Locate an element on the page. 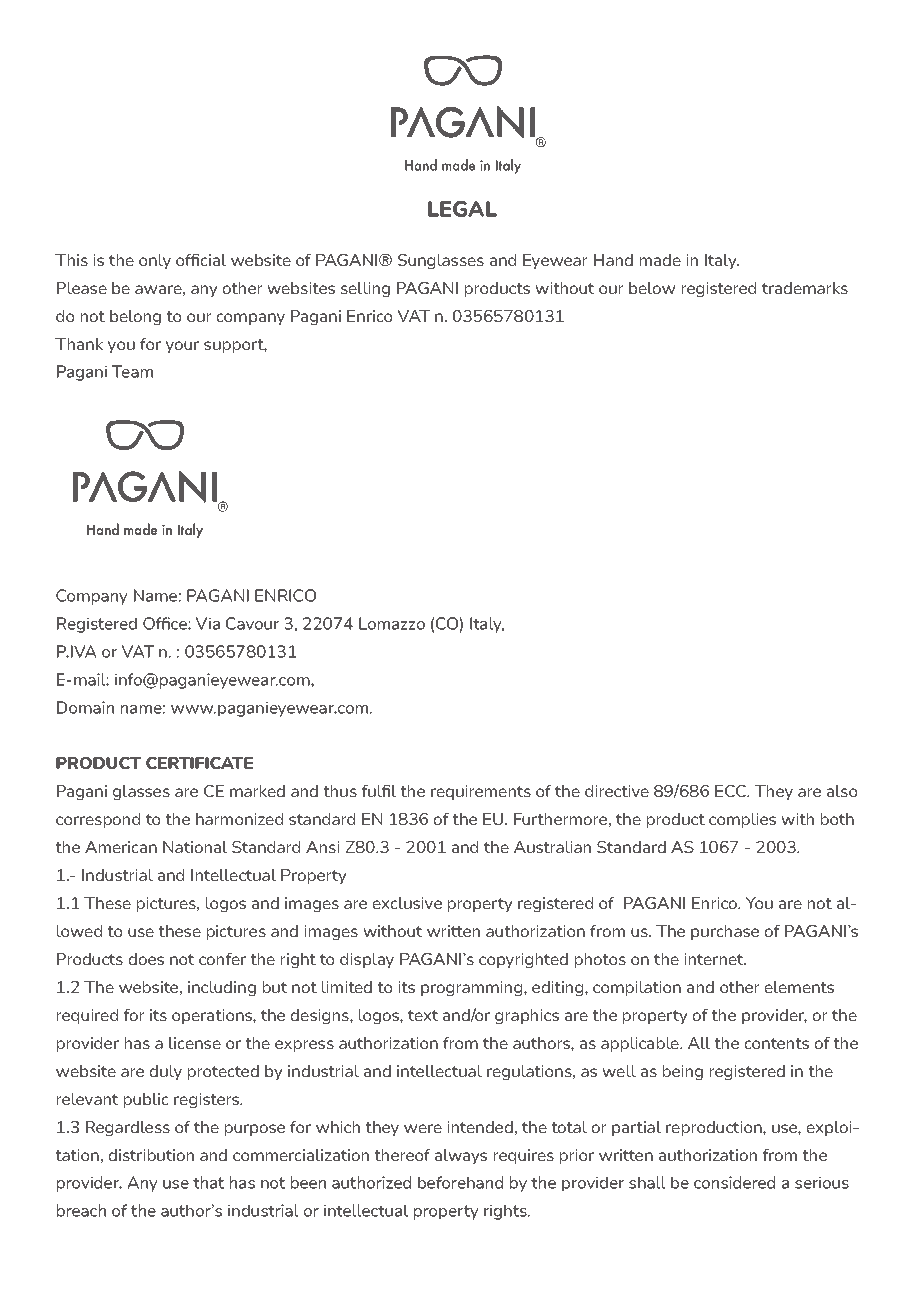 This image has width=924, height=1308. Domain is located at coordinates (85, 707).
